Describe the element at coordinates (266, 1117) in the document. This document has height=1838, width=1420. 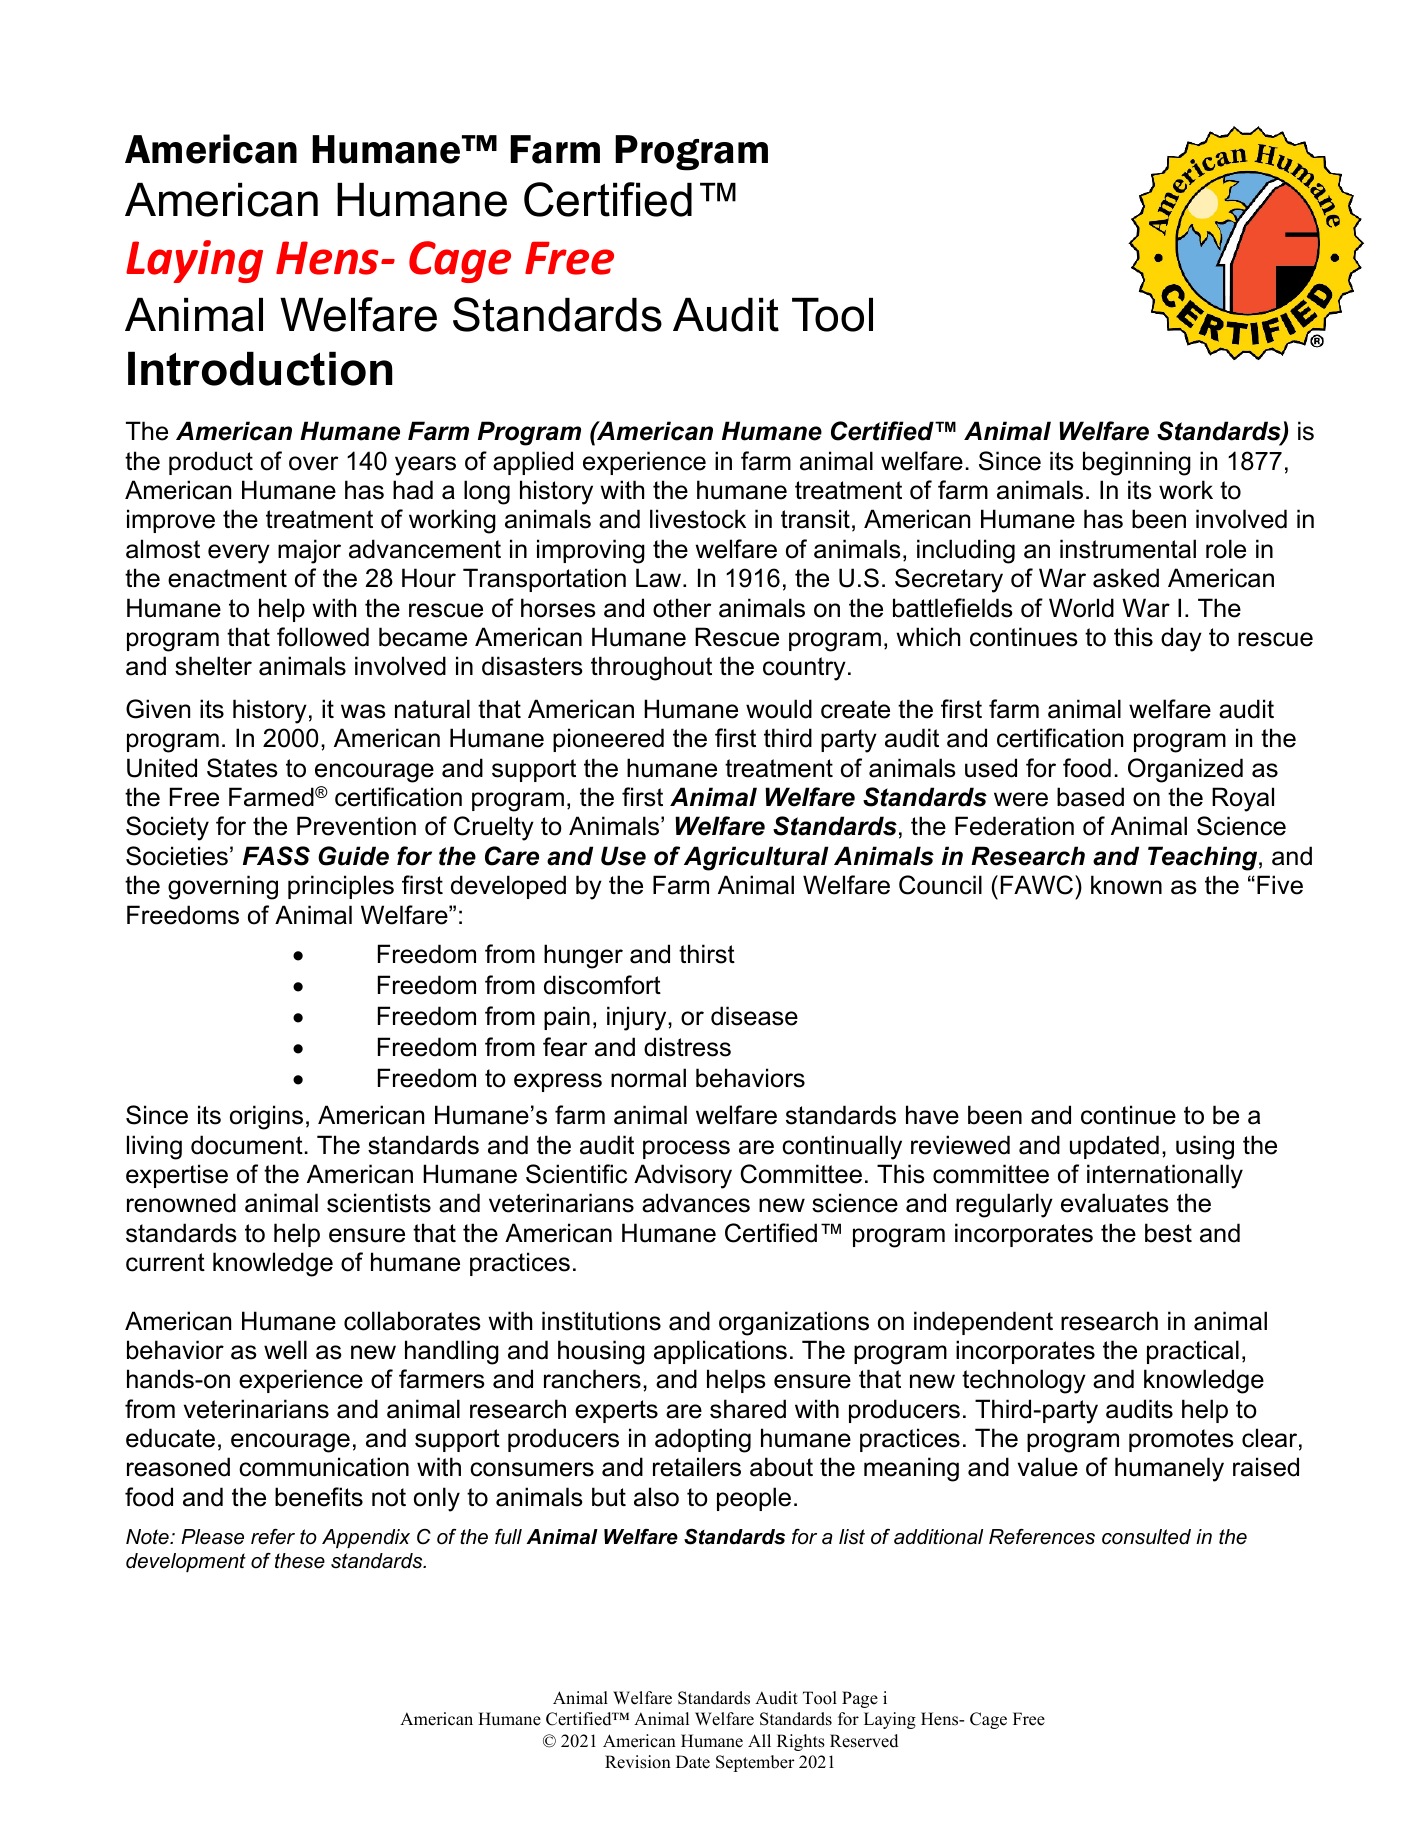
I see `origins` at that location.
